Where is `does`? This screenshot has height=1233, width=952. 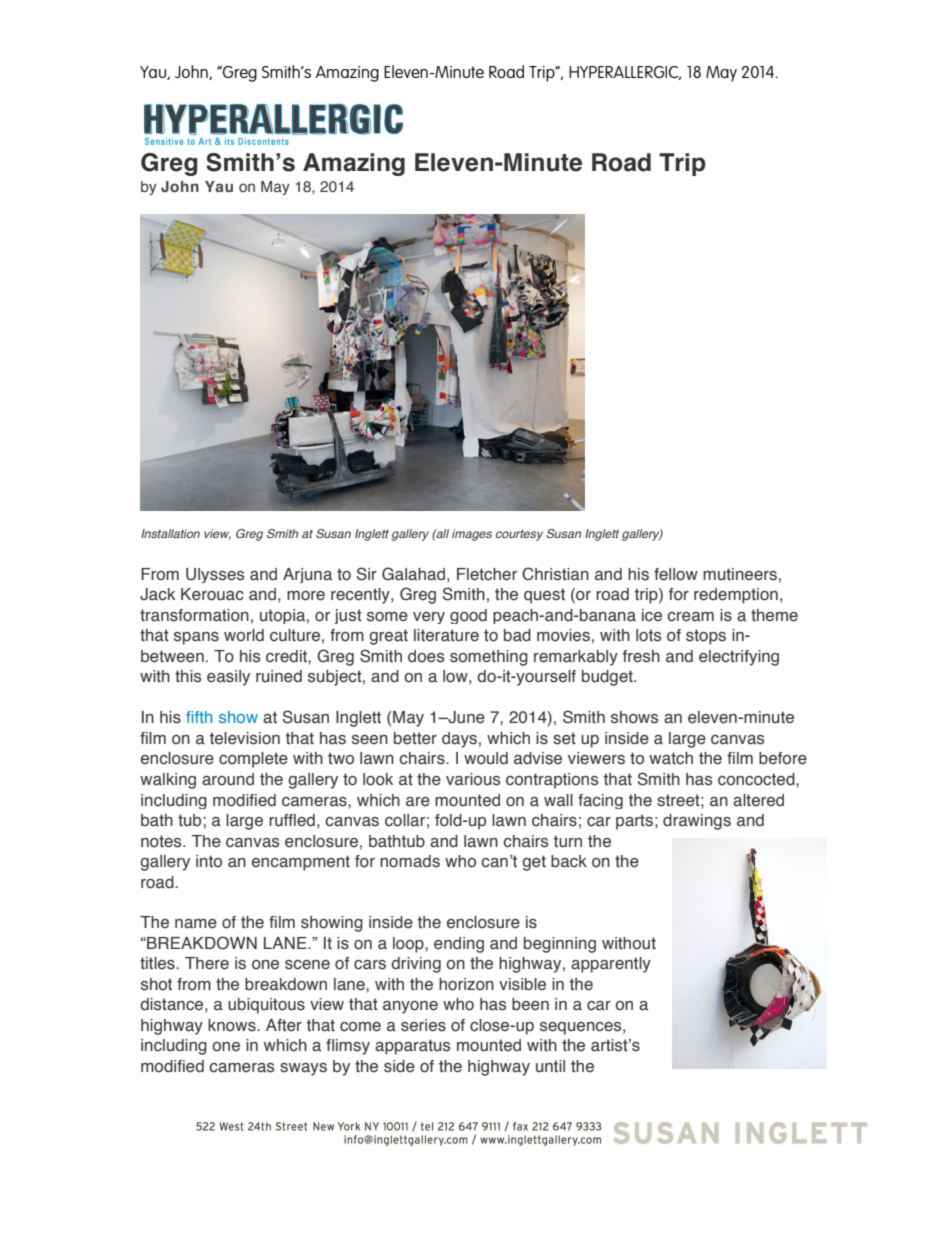
does is located at coordinates (426, 656).
